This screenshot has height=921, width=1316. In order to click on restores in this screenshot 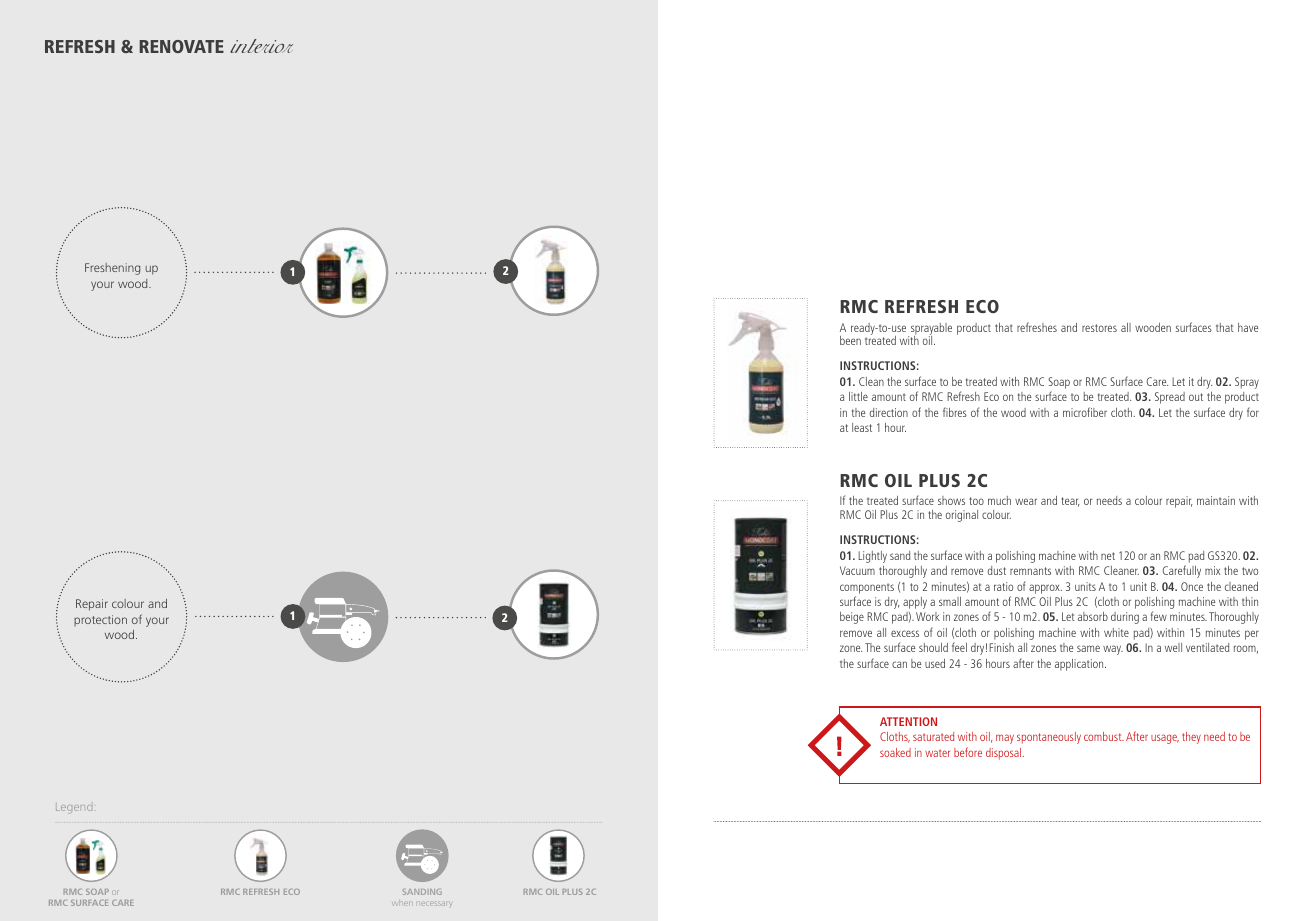, I will do `click(1099, 328)`.
